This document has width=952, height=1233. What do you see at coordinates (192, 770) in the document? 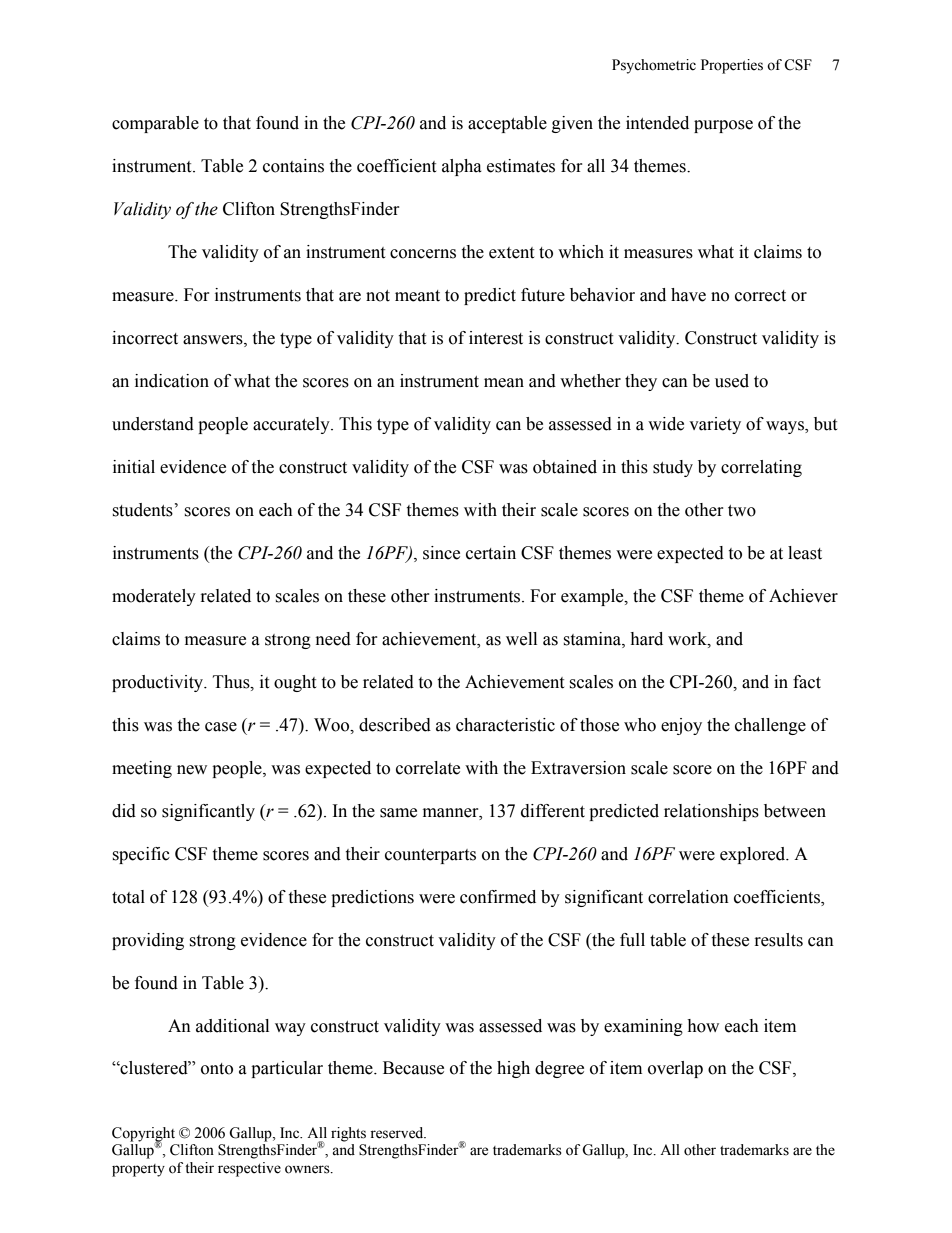
I see `new` at bounding box center [192, 770].
